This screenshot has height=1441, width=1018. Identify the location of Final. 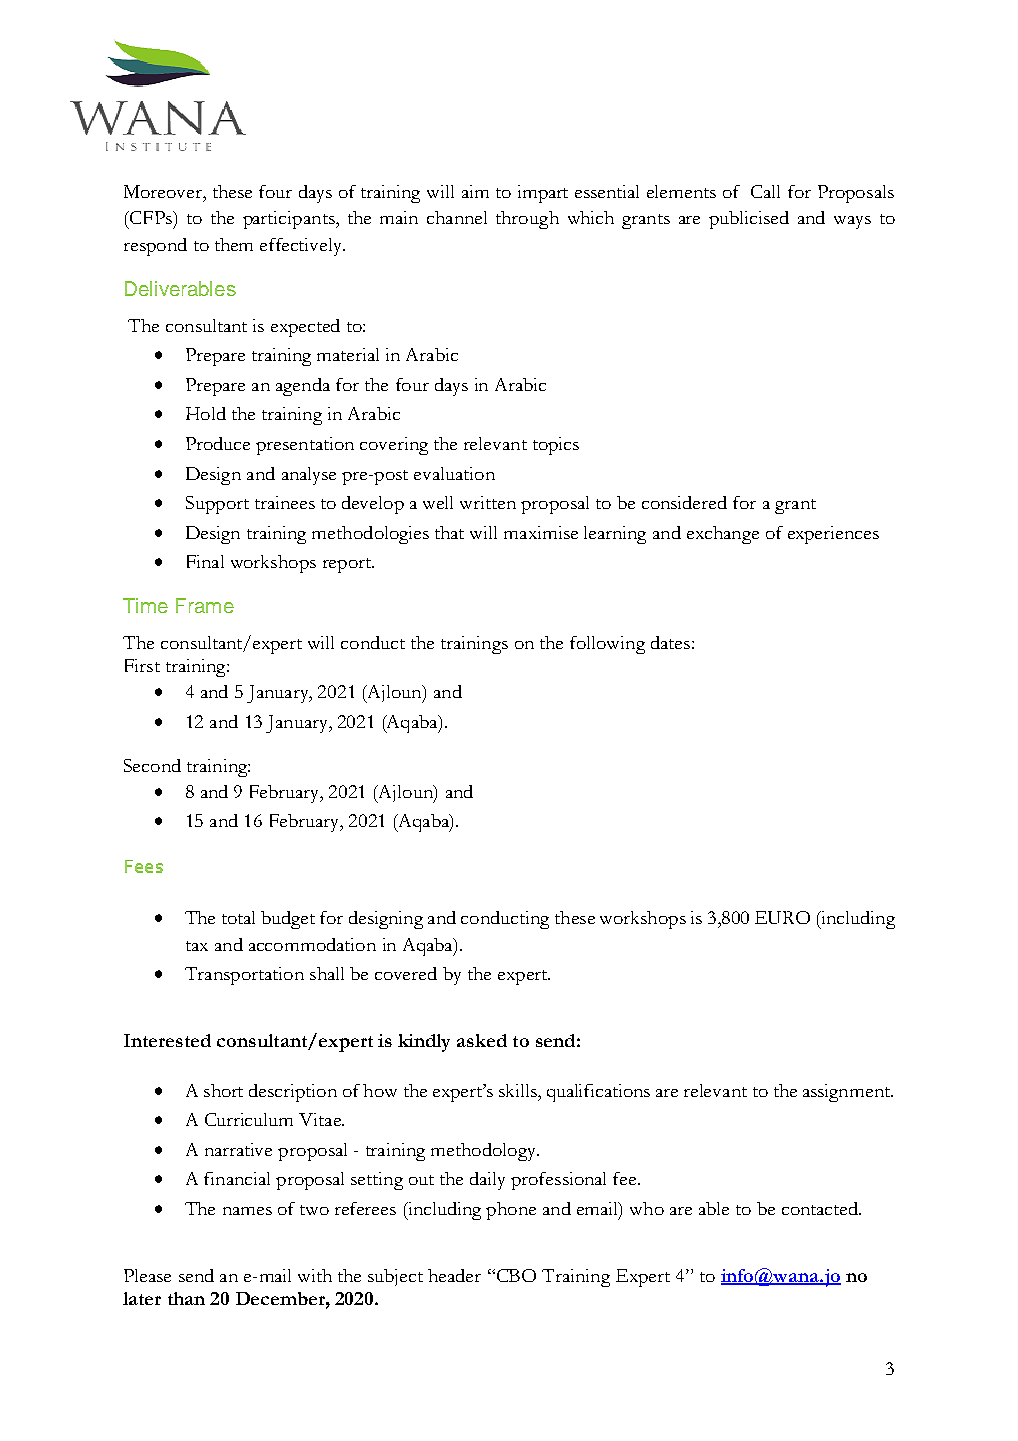
(205, 561).
